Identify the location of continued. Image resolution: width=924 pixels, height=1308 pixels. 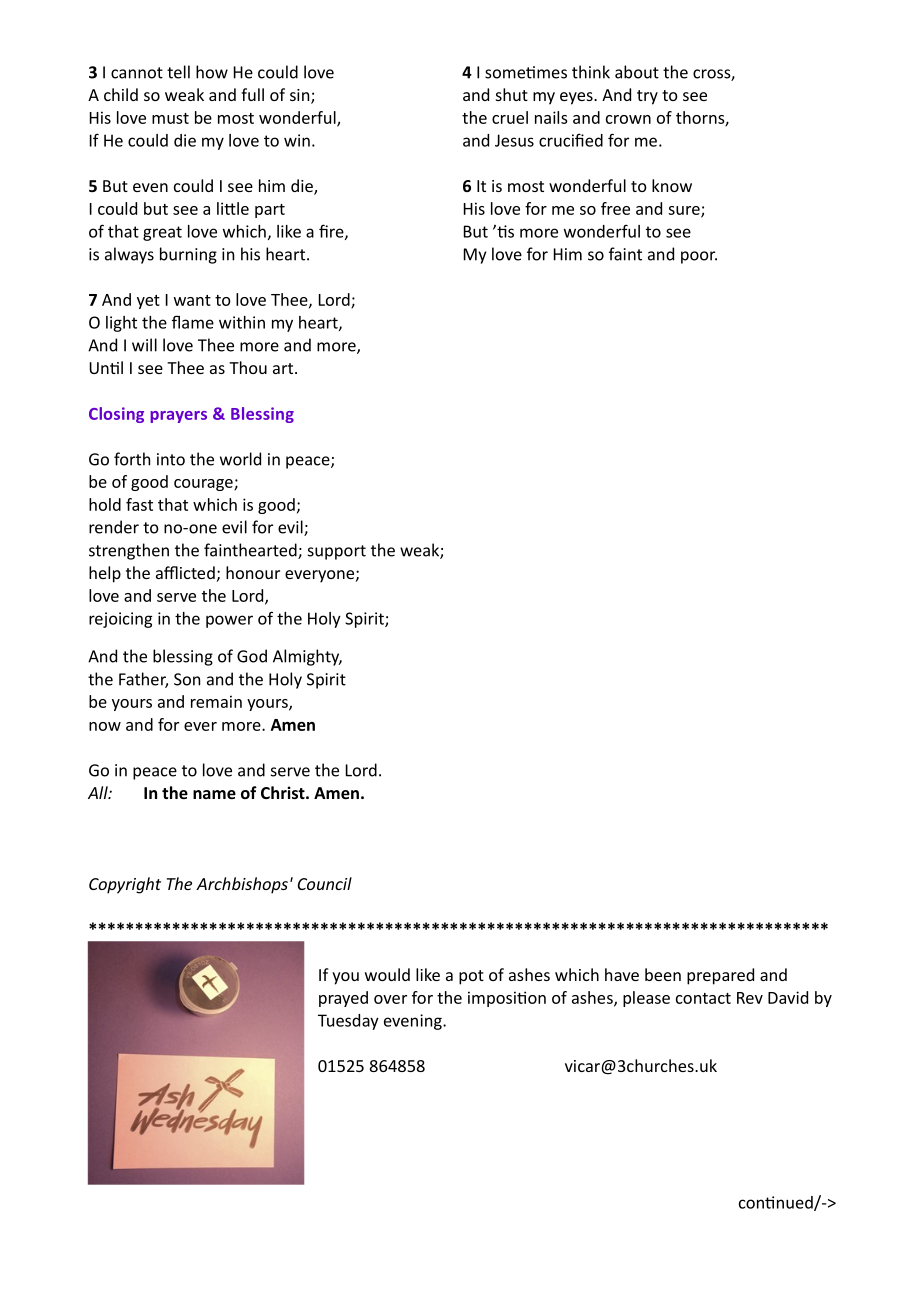
(777, 1203).
